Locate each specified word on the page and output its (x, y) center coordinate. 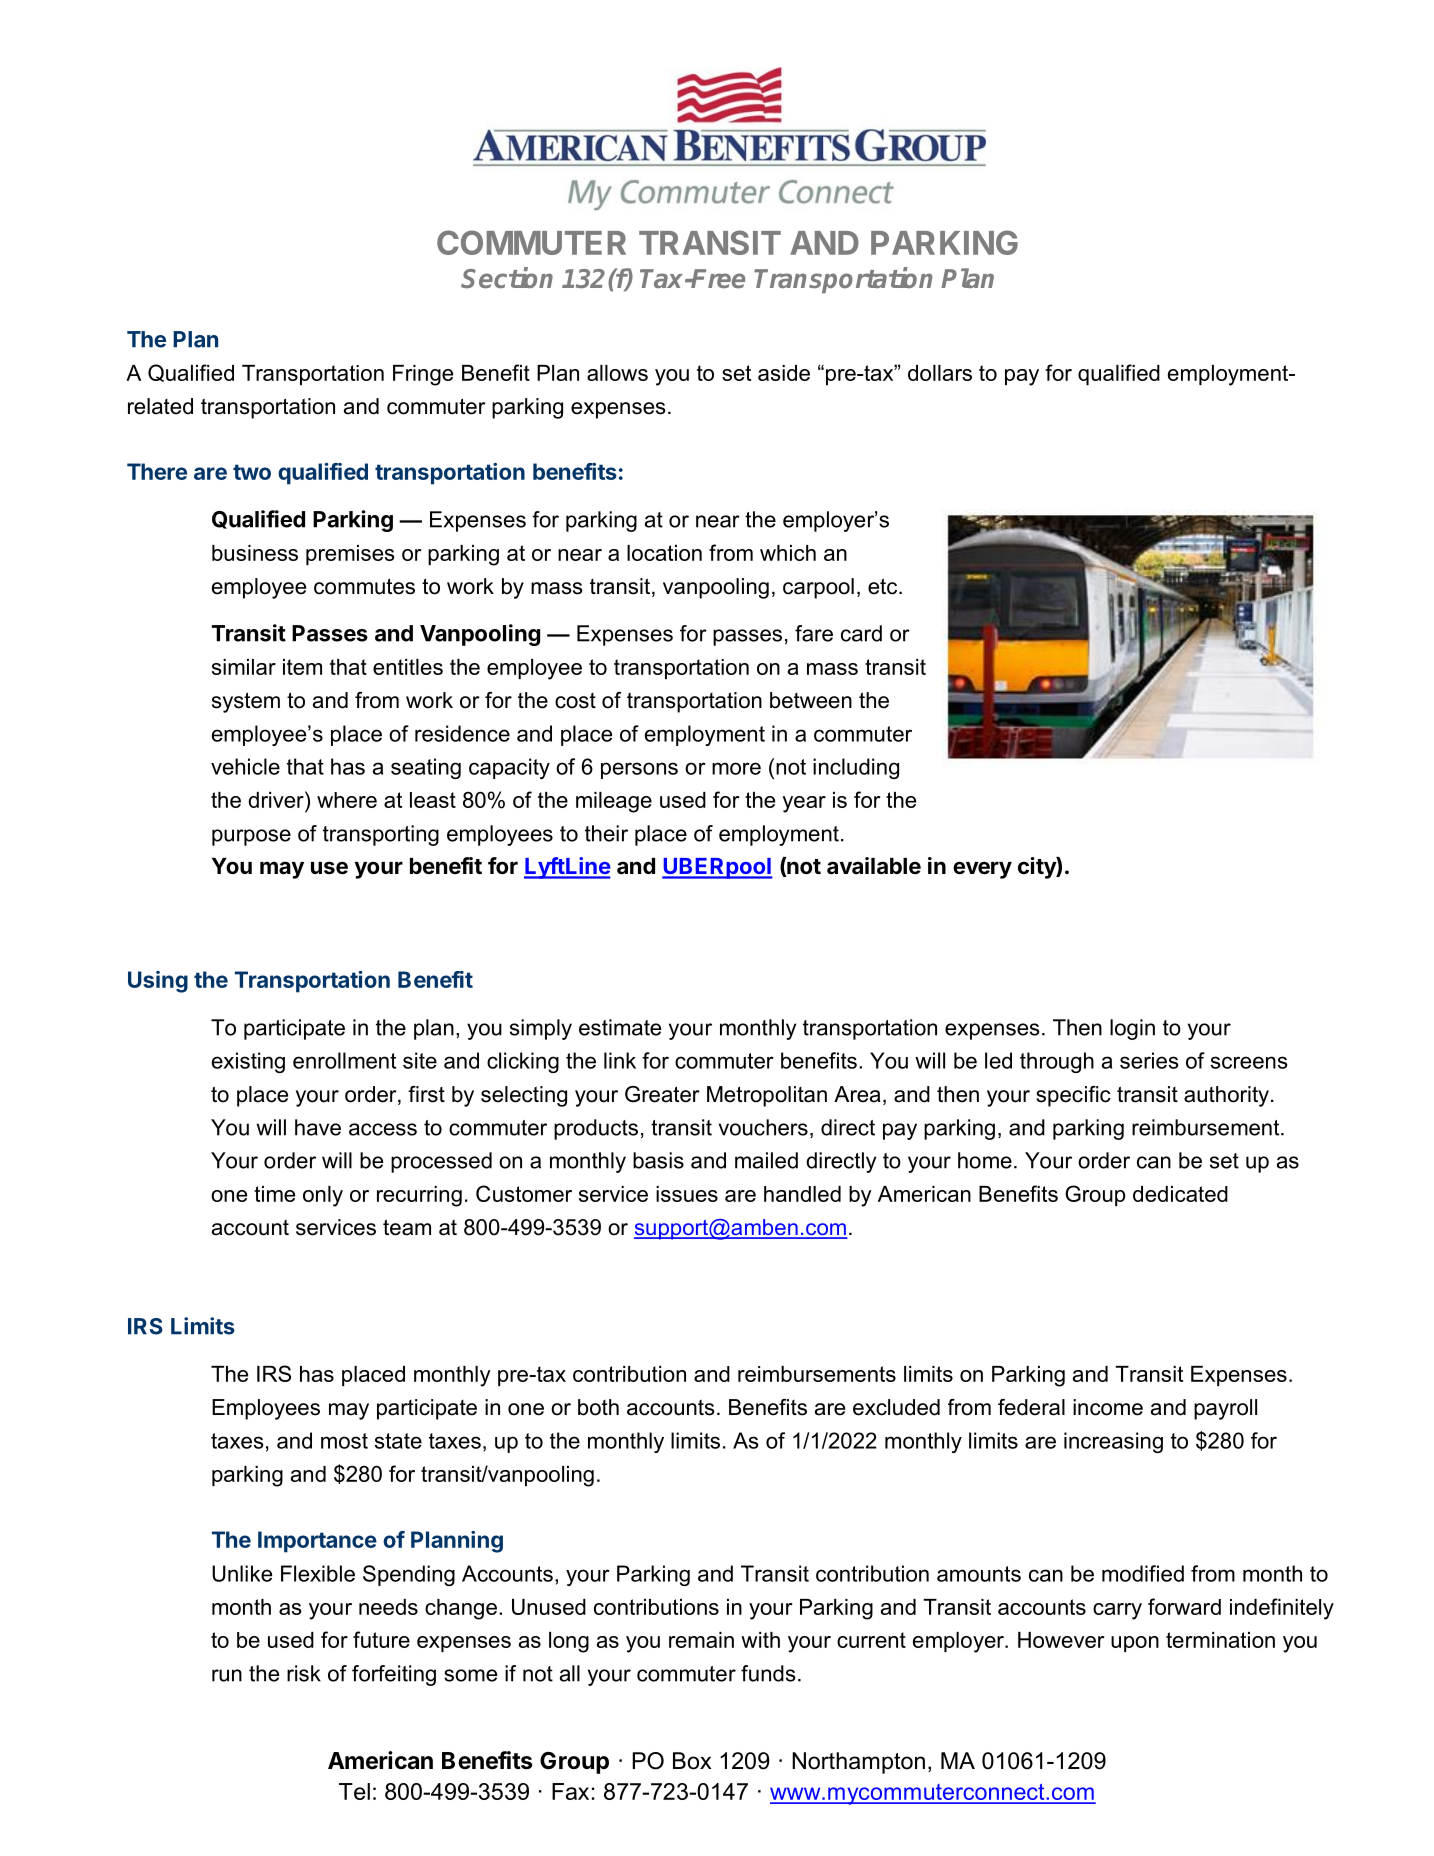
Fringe (423, 375)
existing (248, 1062)
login (1132, 1029)
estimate (620, 1027)
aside (784, 373)
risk (304, 1673)
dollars (940, 373)
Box (692, 1761)
